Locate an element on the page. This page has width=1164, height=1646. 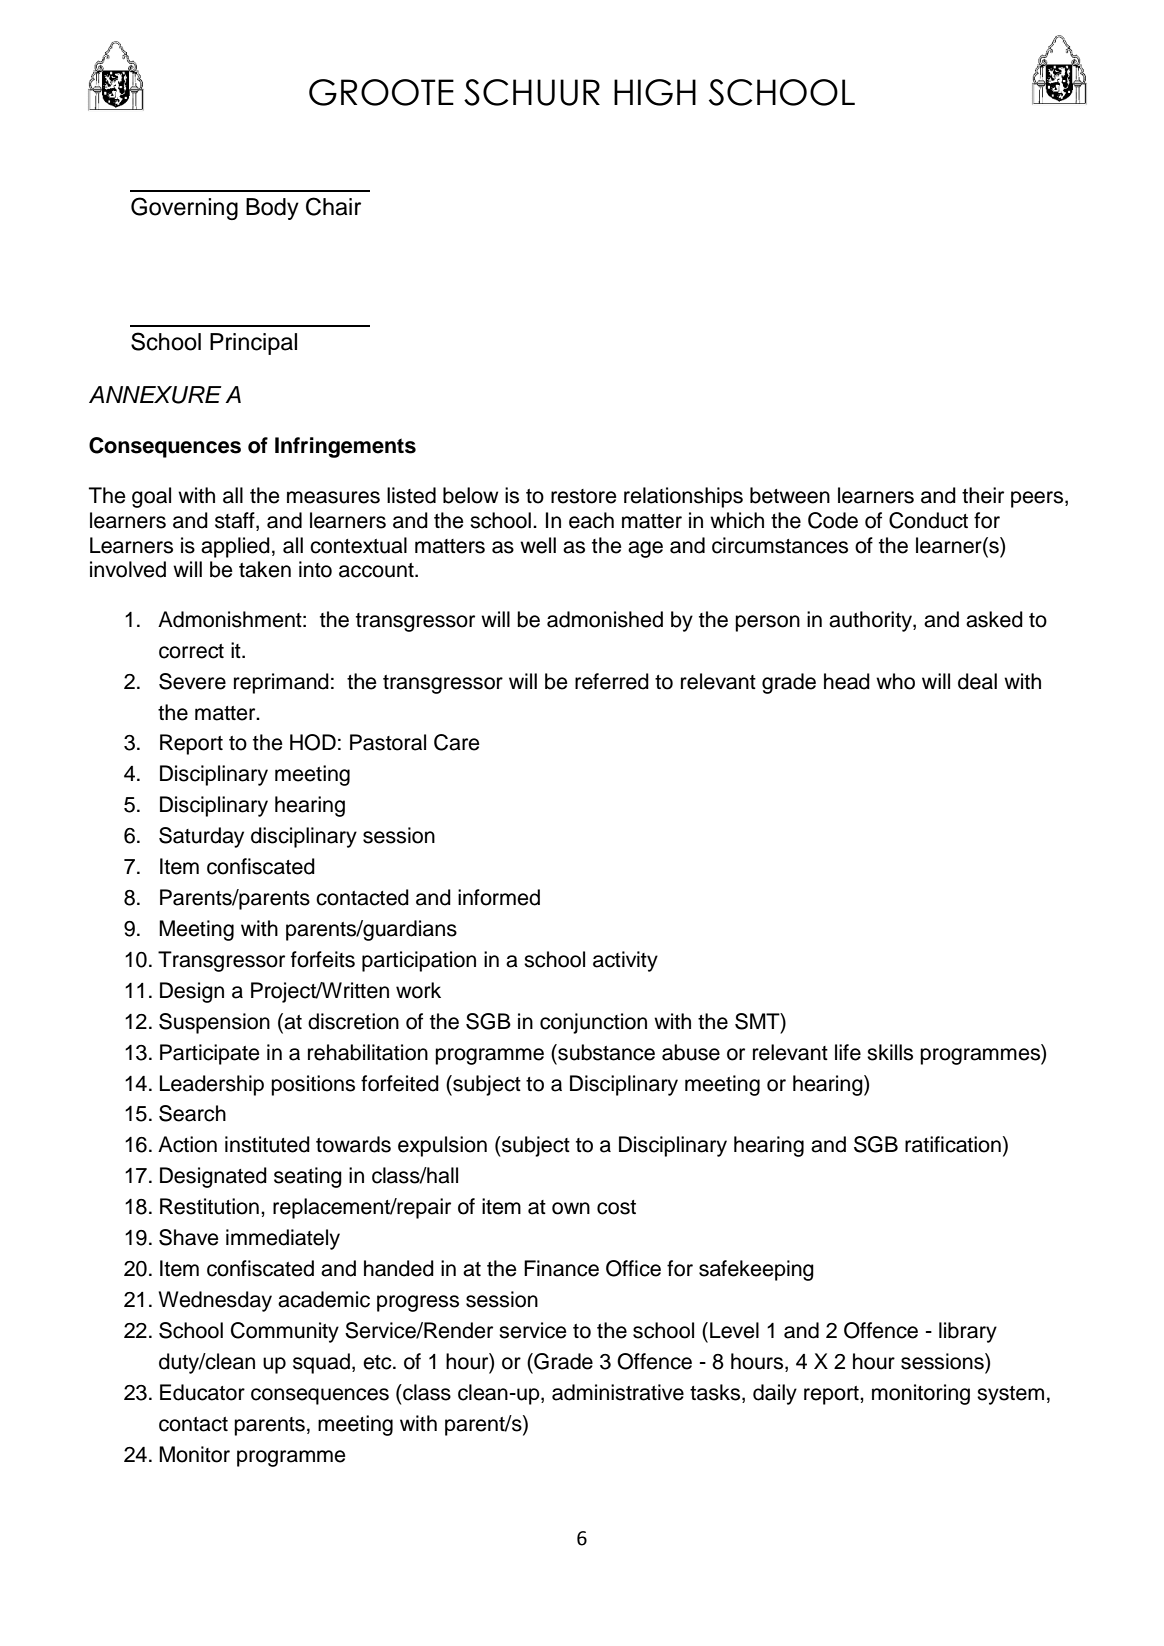
HOD is located at coordinates (313, 742).
